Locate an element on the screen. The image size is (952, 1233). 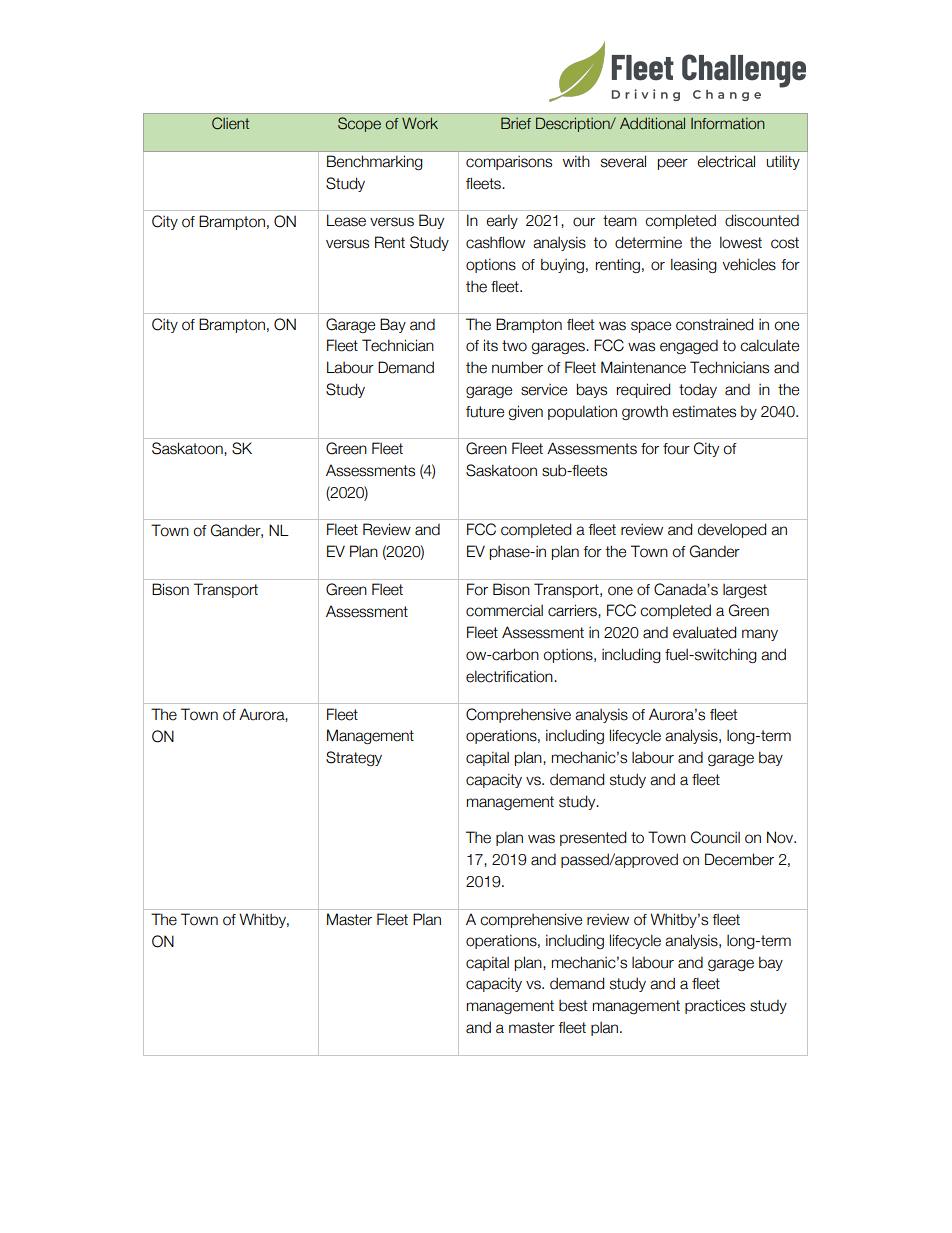
presented is located at coordinates (593, 838).
